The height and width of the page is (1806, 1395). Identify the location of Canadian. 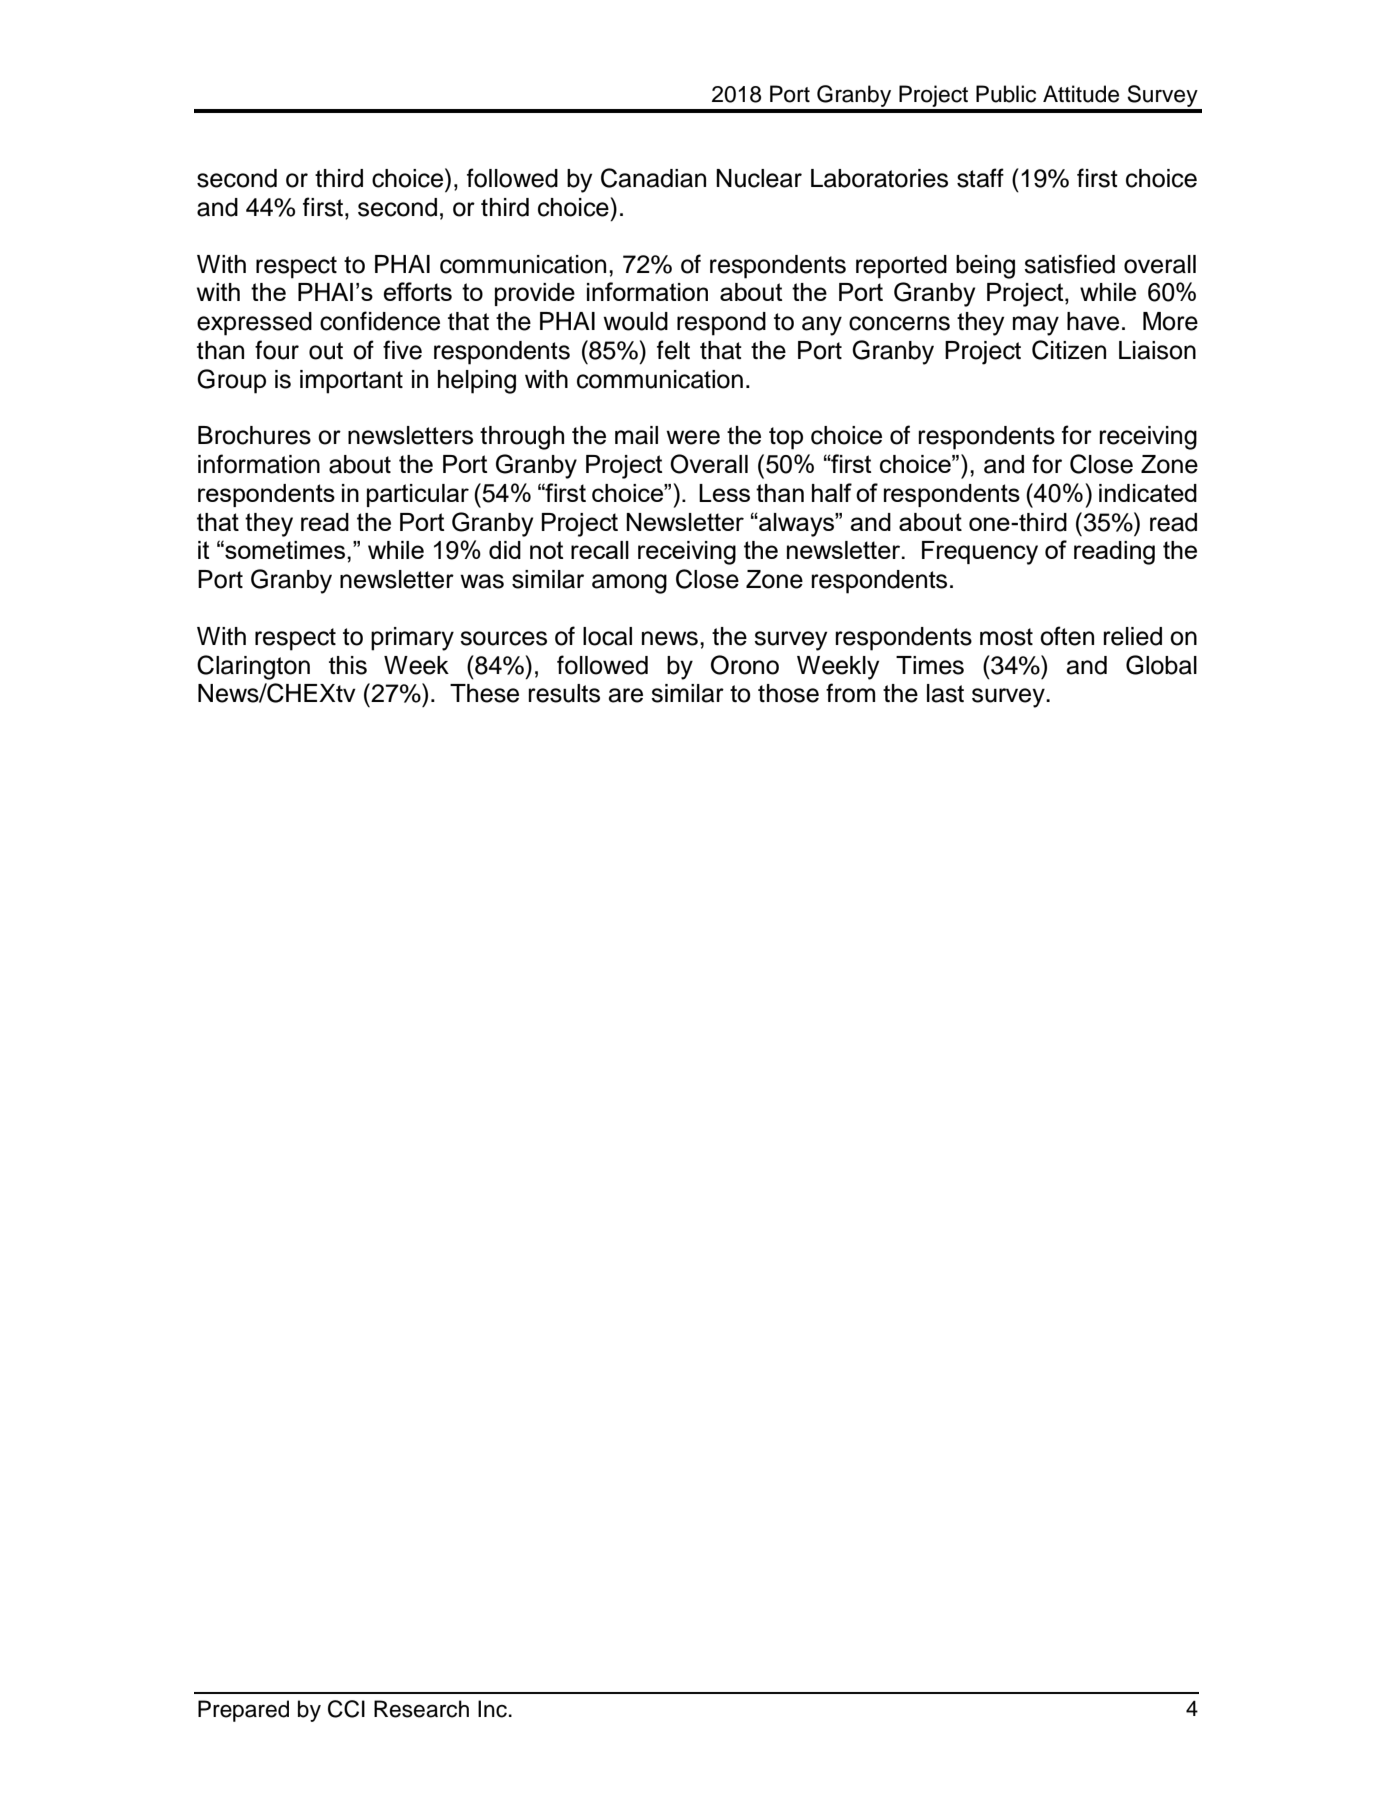
(653, 178).
